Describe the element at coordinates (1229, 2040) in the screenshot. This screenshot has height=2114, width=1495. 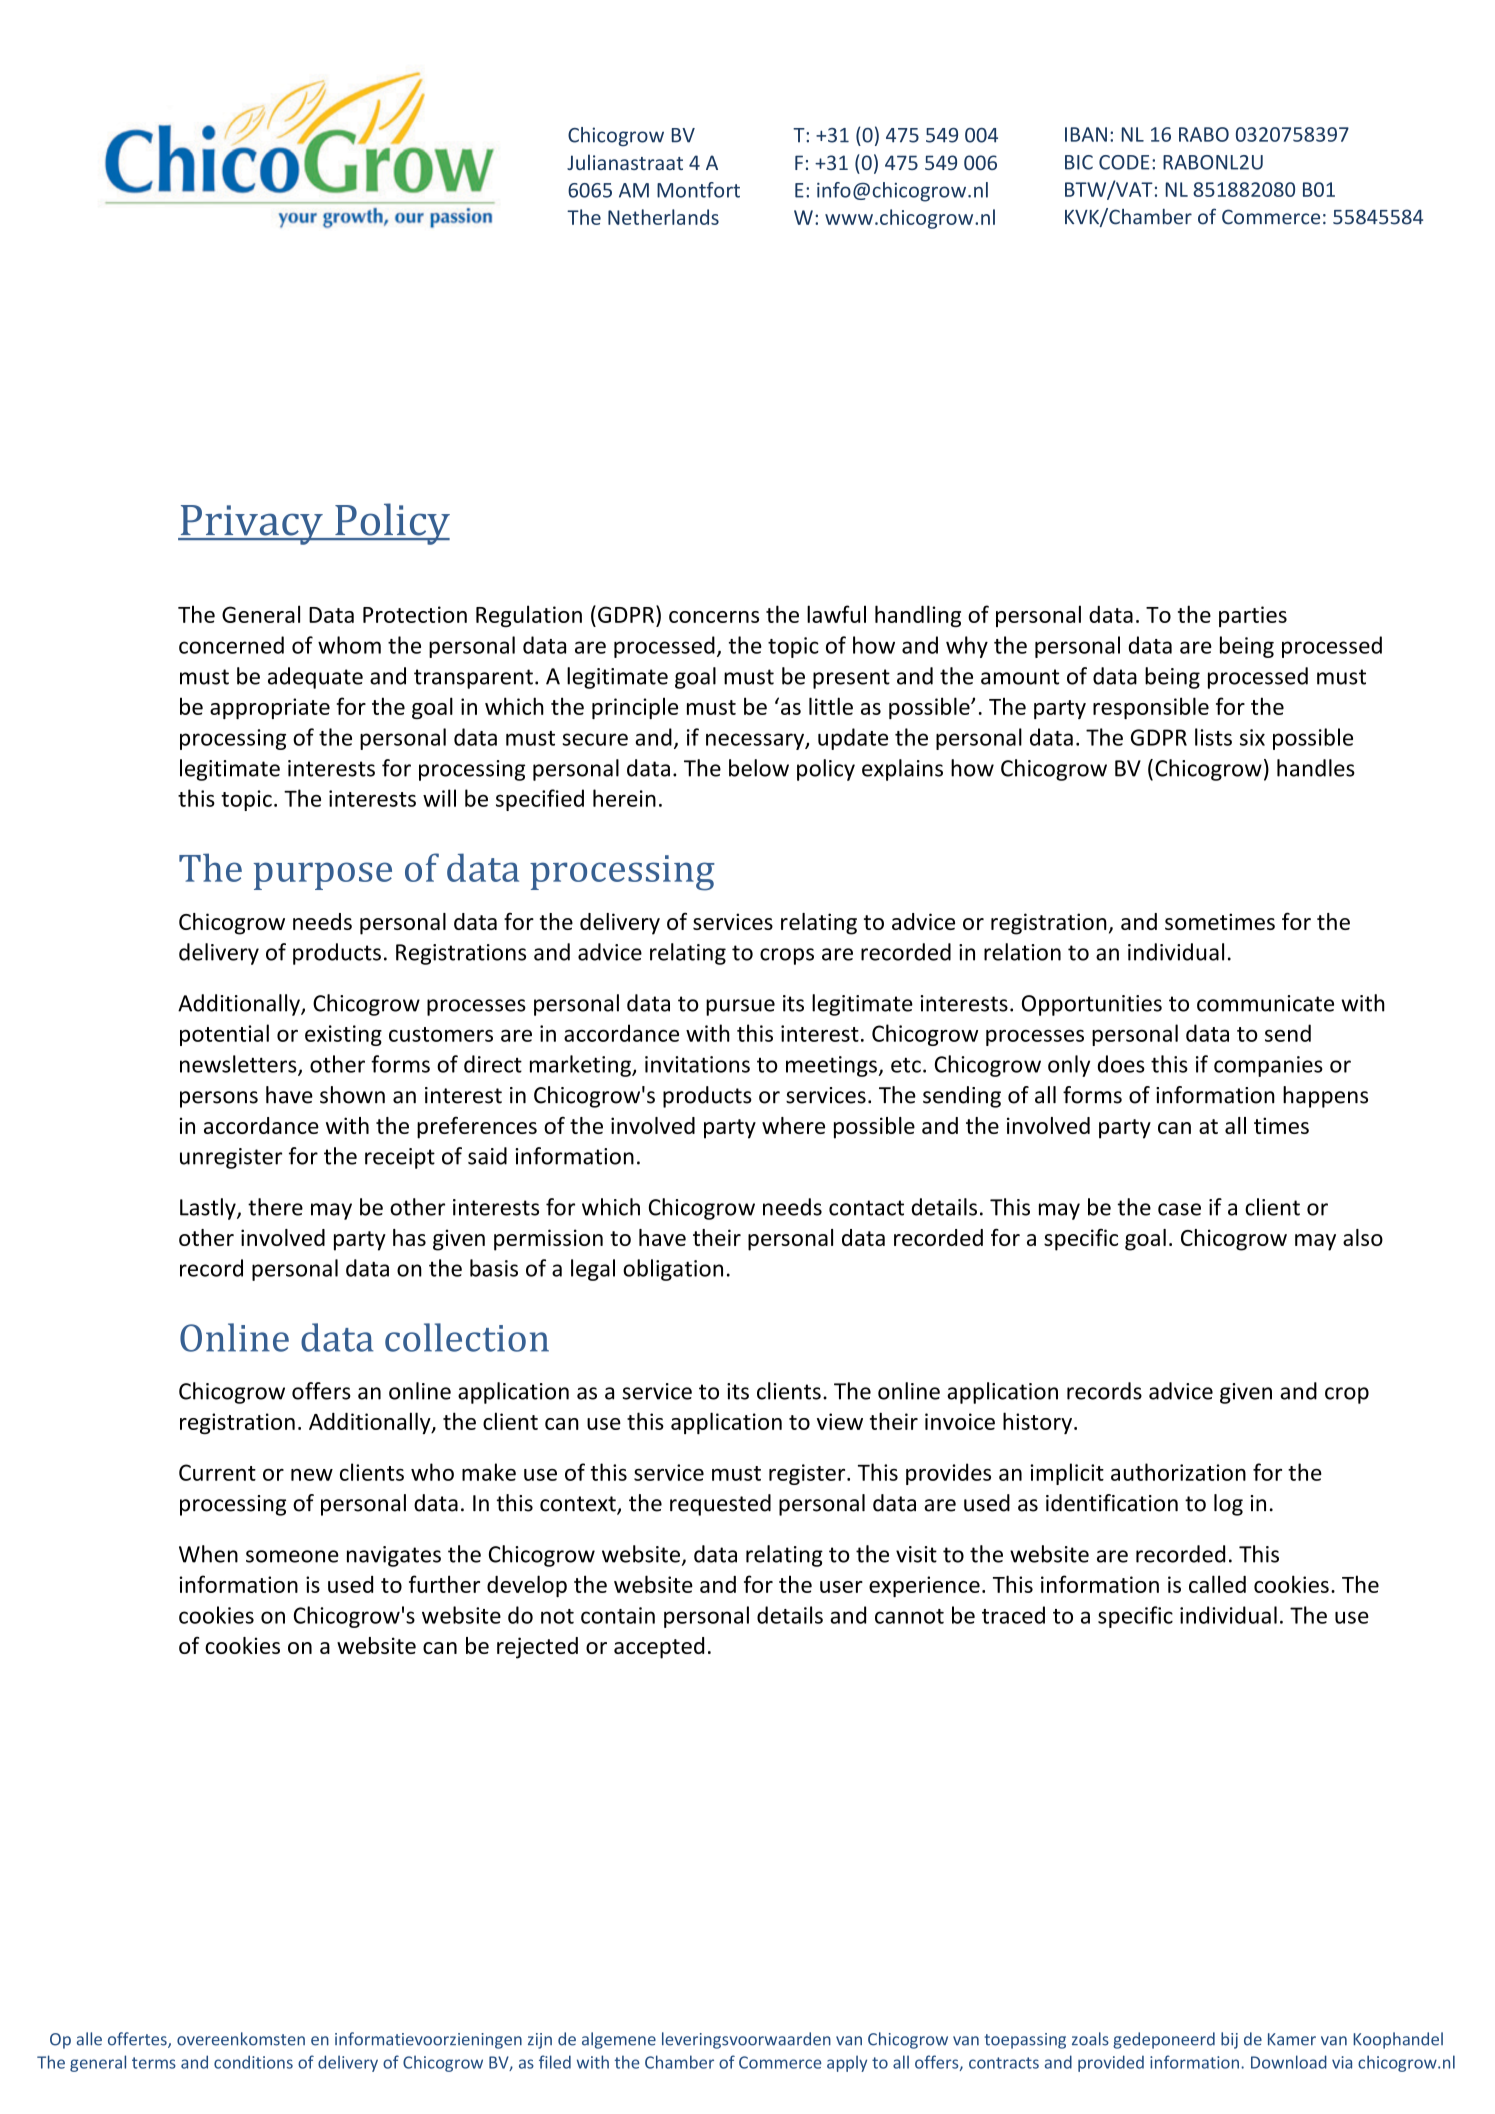
I see `bij` at that location.
